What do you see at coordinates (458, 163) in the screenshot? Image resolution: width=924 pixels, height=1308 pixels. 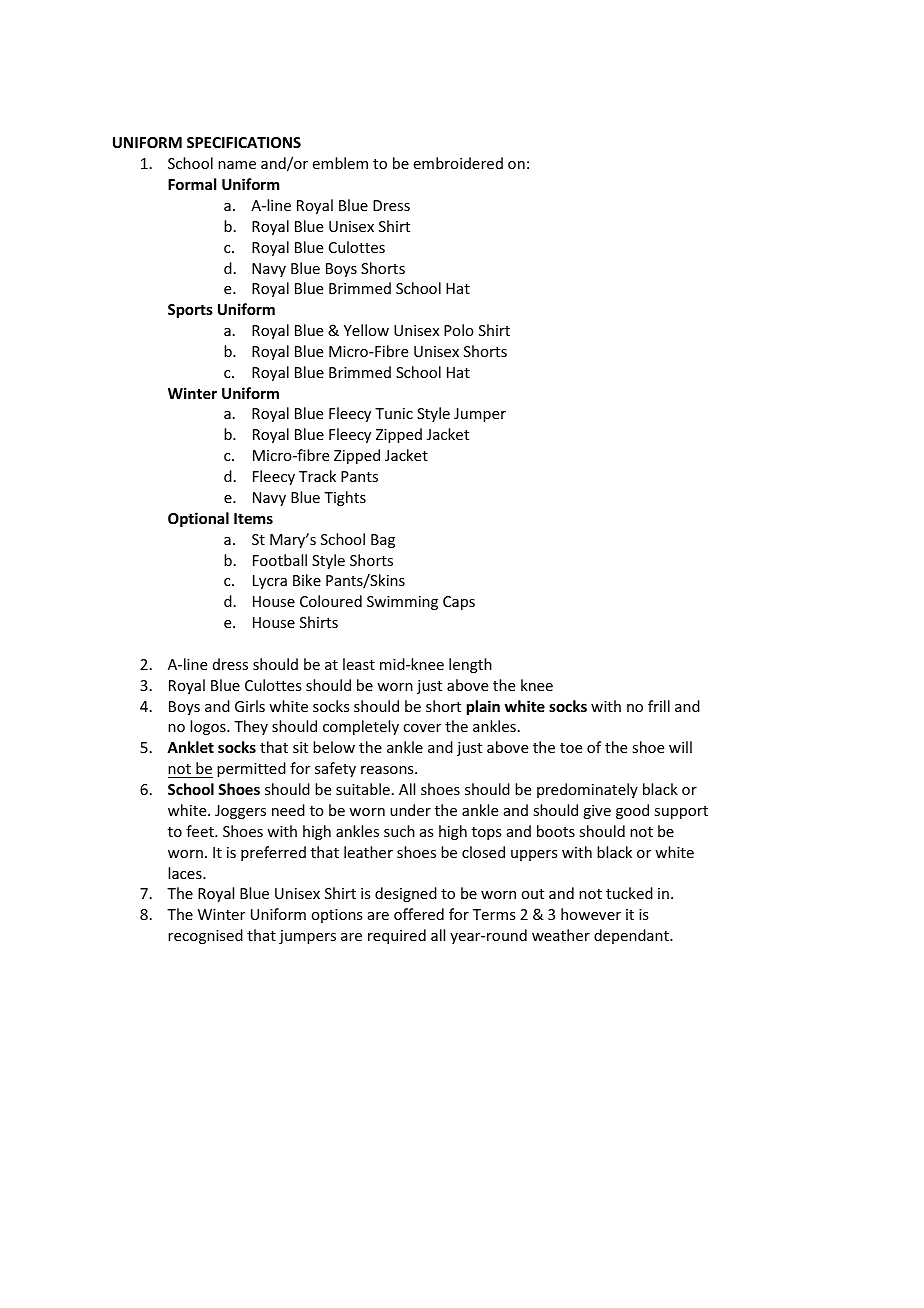 I see `embroidered` at bounding box center [458, 163].
